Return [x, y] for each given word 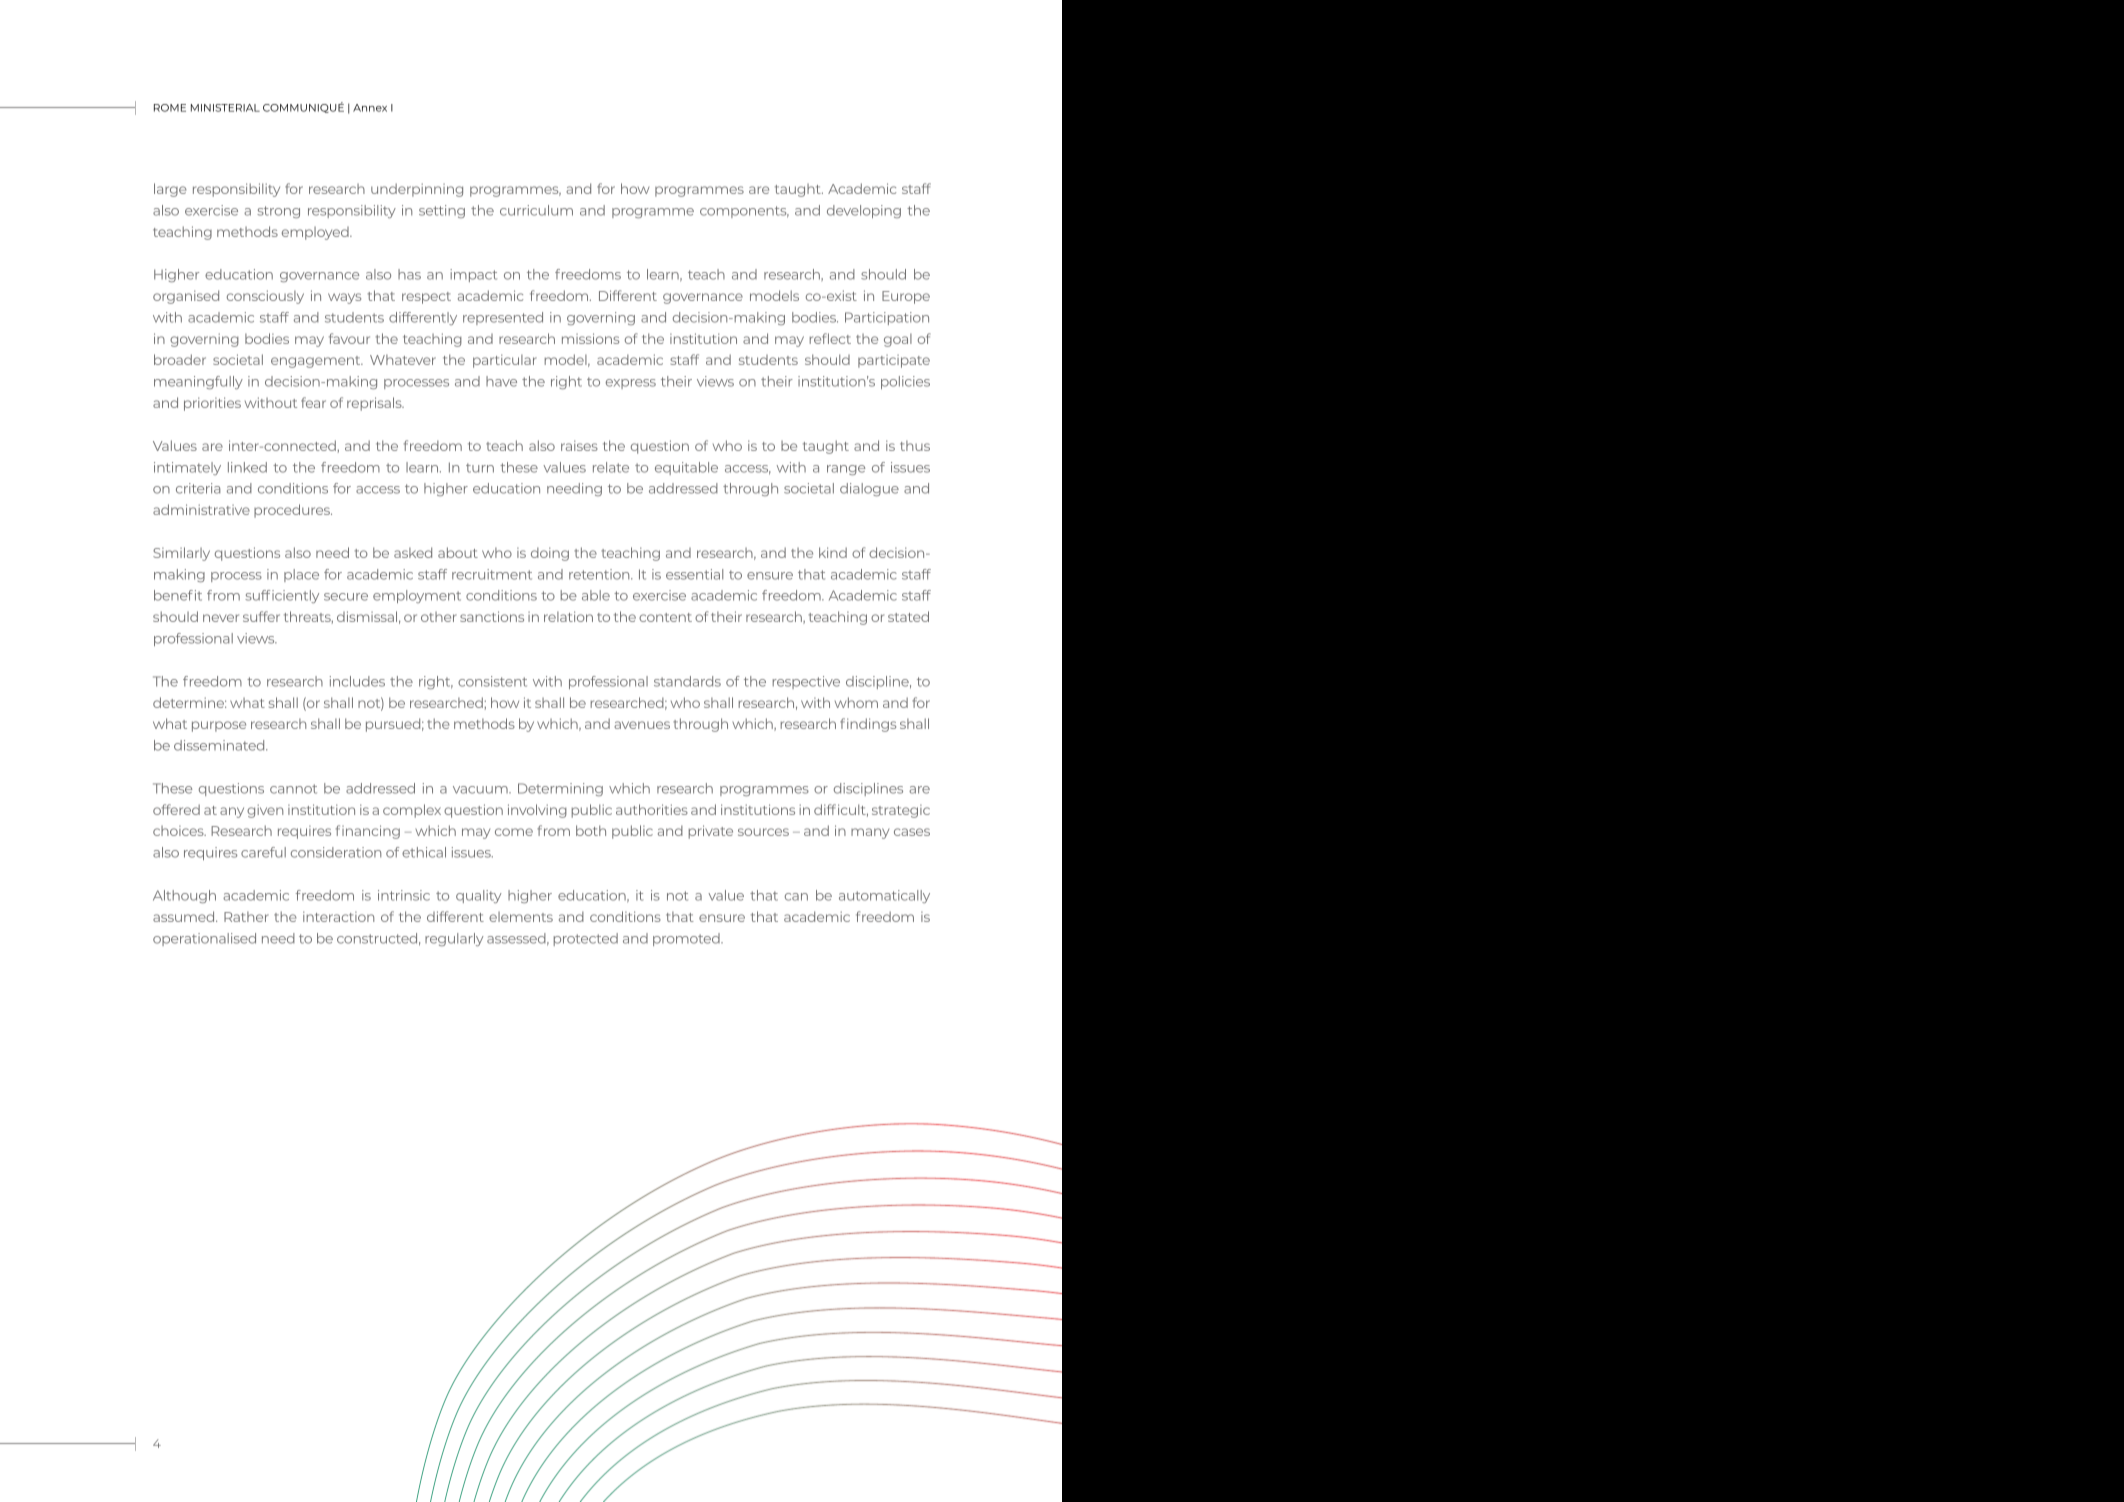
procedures [293, 511]
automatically [884, 896]
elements [521, 917]
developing [864, 211]
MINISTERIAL [225, 108]
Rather [246, 916]
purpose [219, 726]
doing [550, 554]
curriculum [536, 210]
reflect [830, 338]
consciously [265, 297]
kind [833, 552]
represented [503, 318]
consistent [492, 681]
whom [856, 702]
